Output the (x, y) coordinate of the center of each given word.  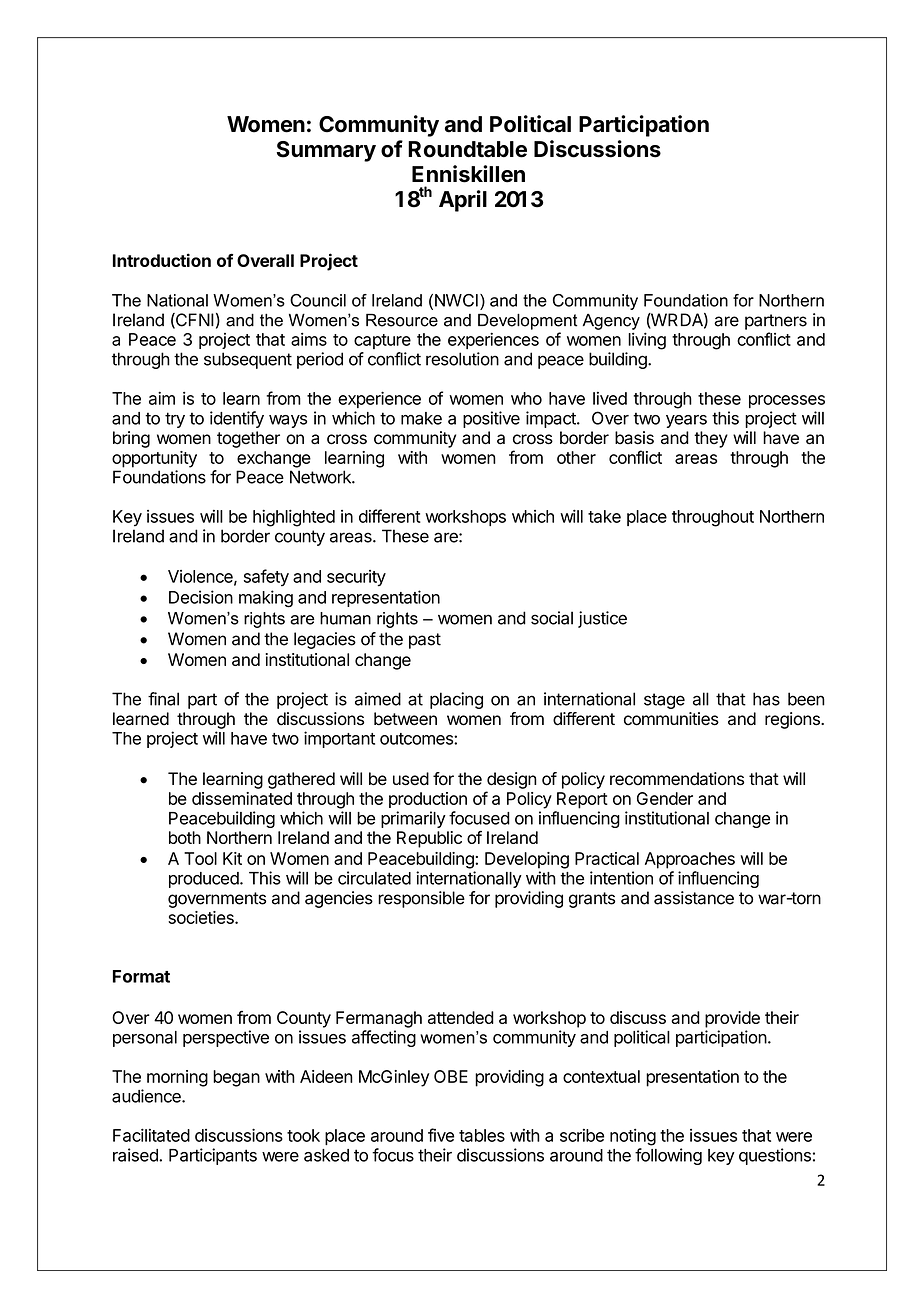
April (463, 201)
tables (482, 1135)
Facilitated (151, 1135)
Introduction (162, 260)
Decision (201, 597)
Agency (611, 322)
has (766, 699)
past (425, 641)
